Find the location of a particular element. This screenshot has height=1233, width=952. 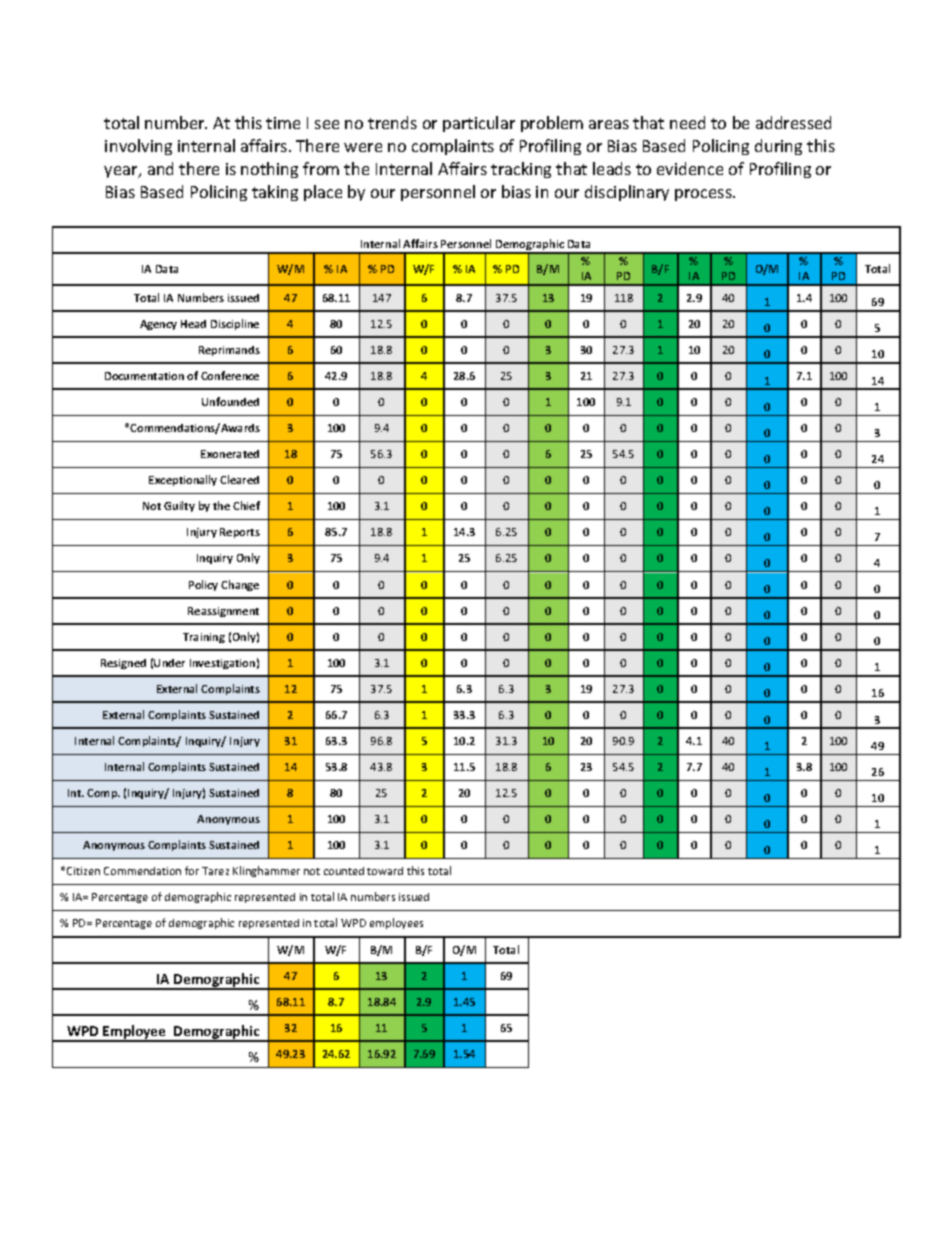

Reports is located at coordinates (240, 533).
